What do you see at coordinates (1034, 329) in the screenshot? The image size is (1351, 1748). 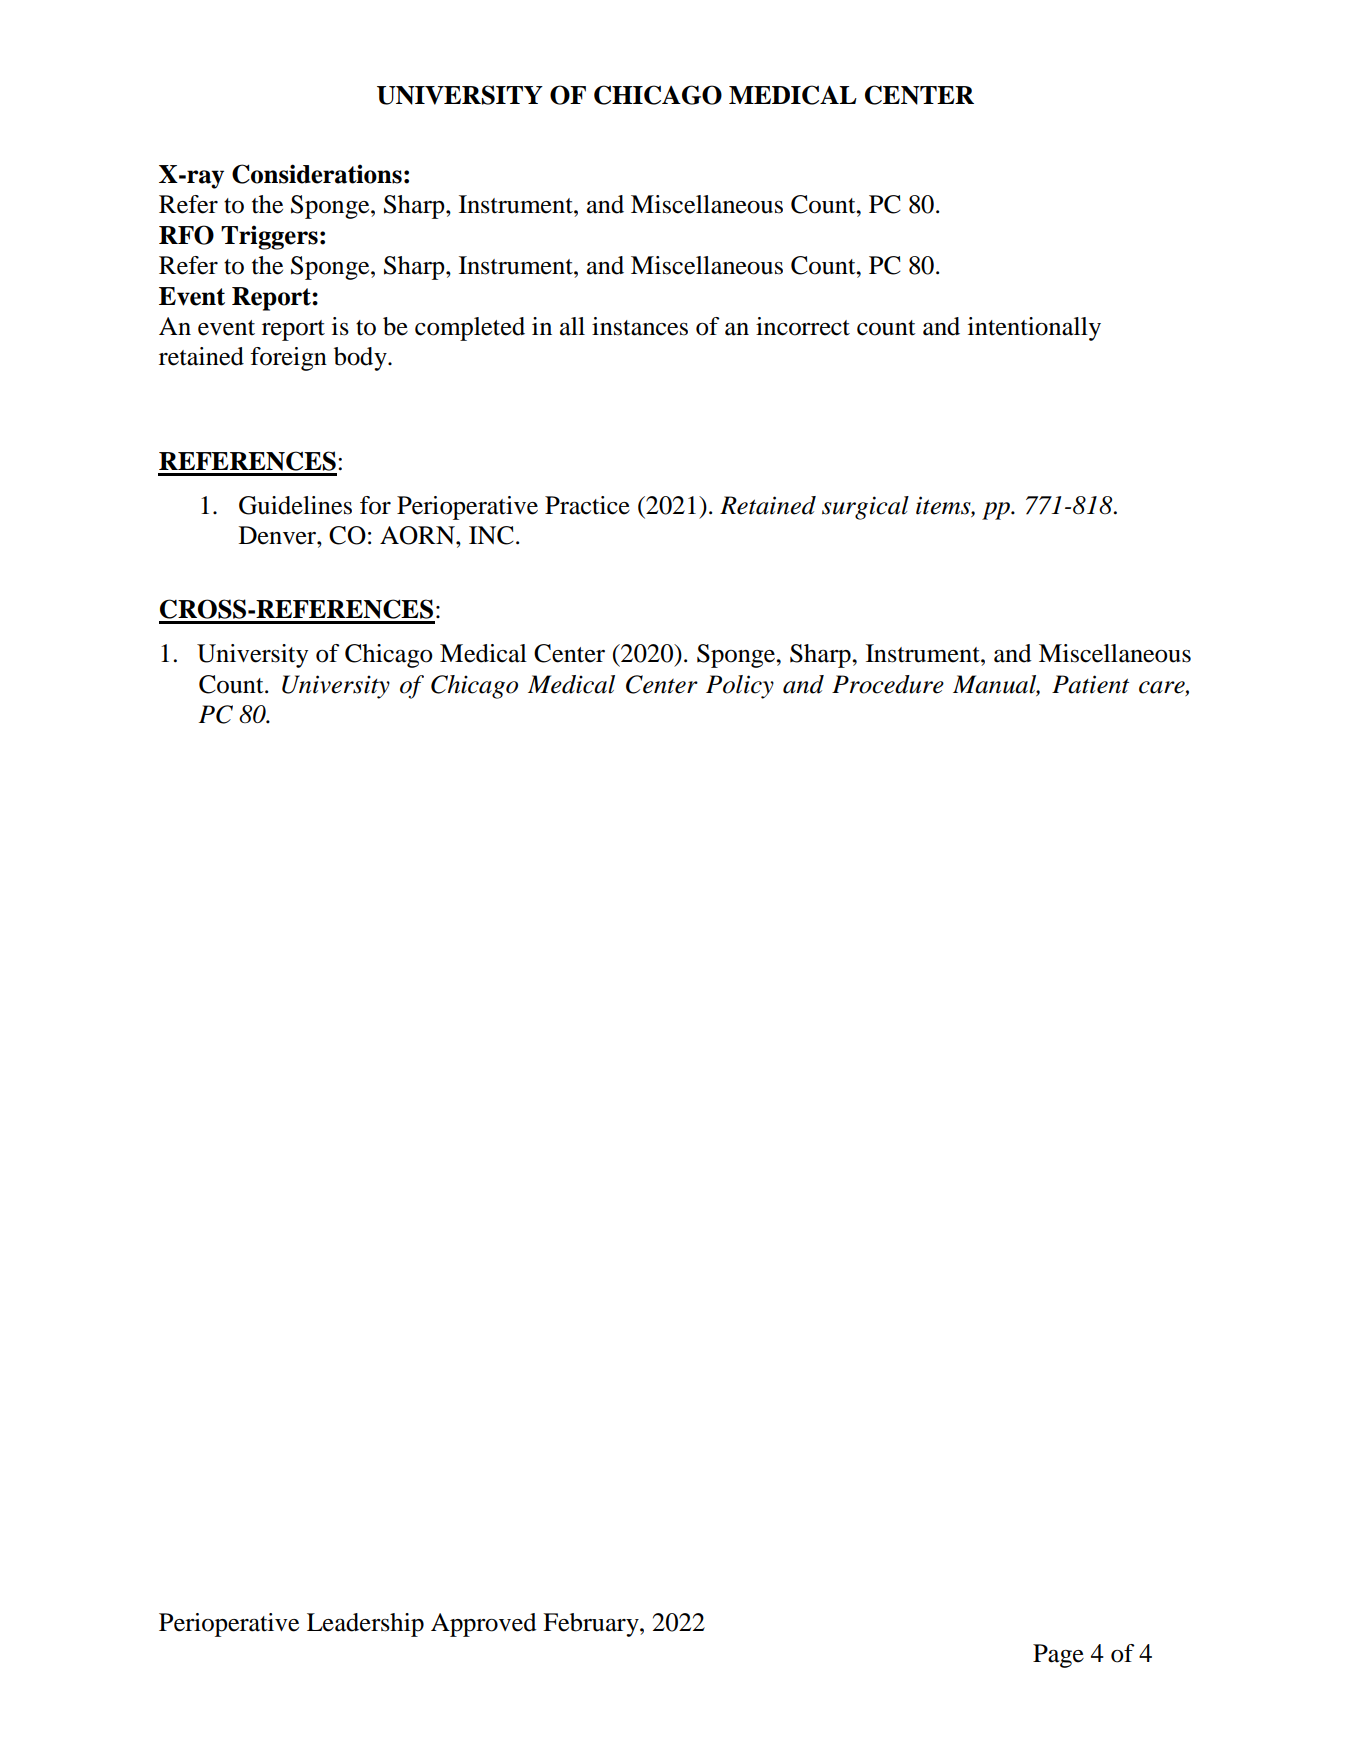 I see `intentionally` at bounding box center [1034, 329].
